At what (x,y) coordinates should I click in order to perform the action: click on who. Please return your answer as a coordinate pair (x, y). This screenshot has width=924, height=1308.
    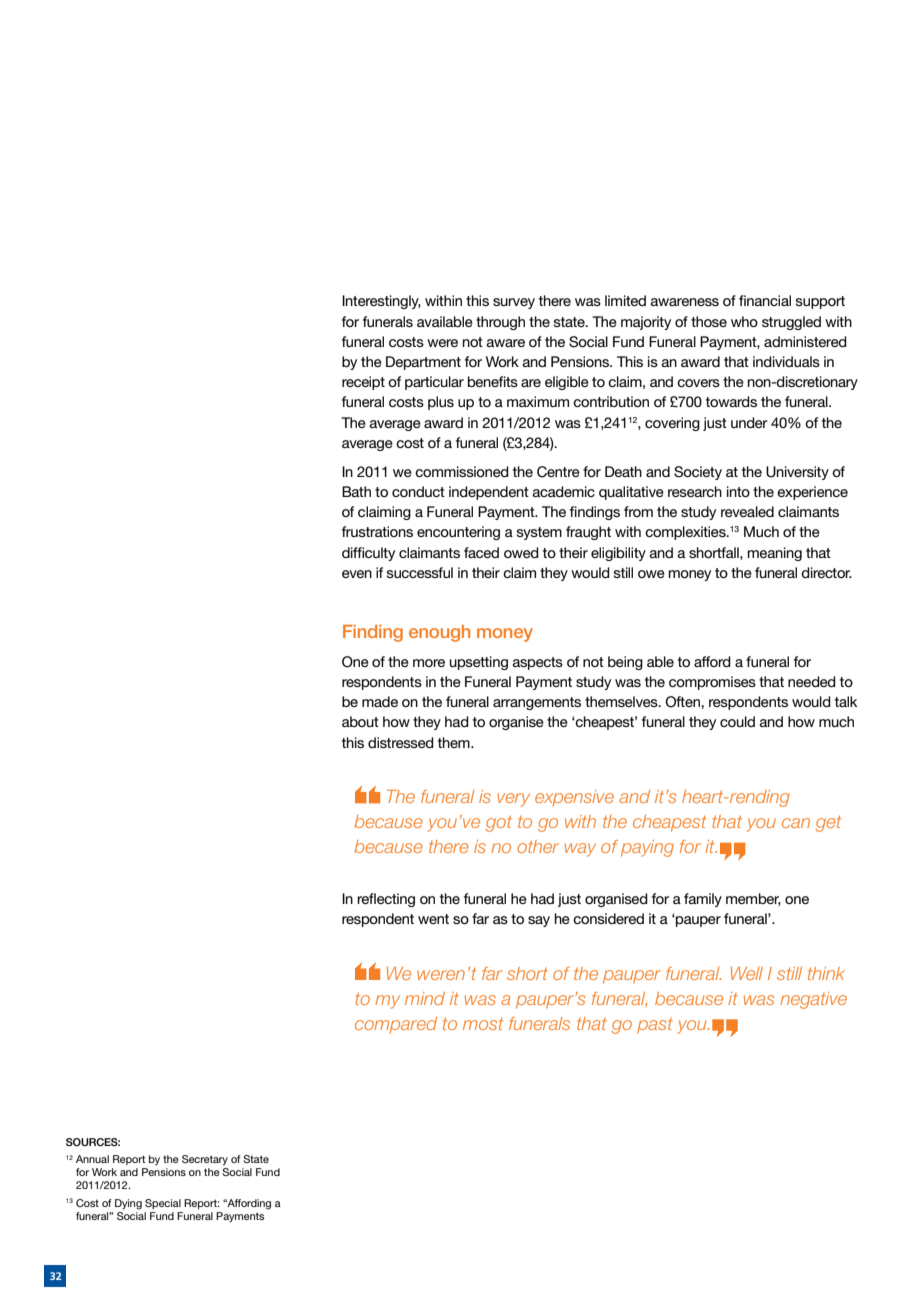
    Looking at the image, I should click on (744, 321).
